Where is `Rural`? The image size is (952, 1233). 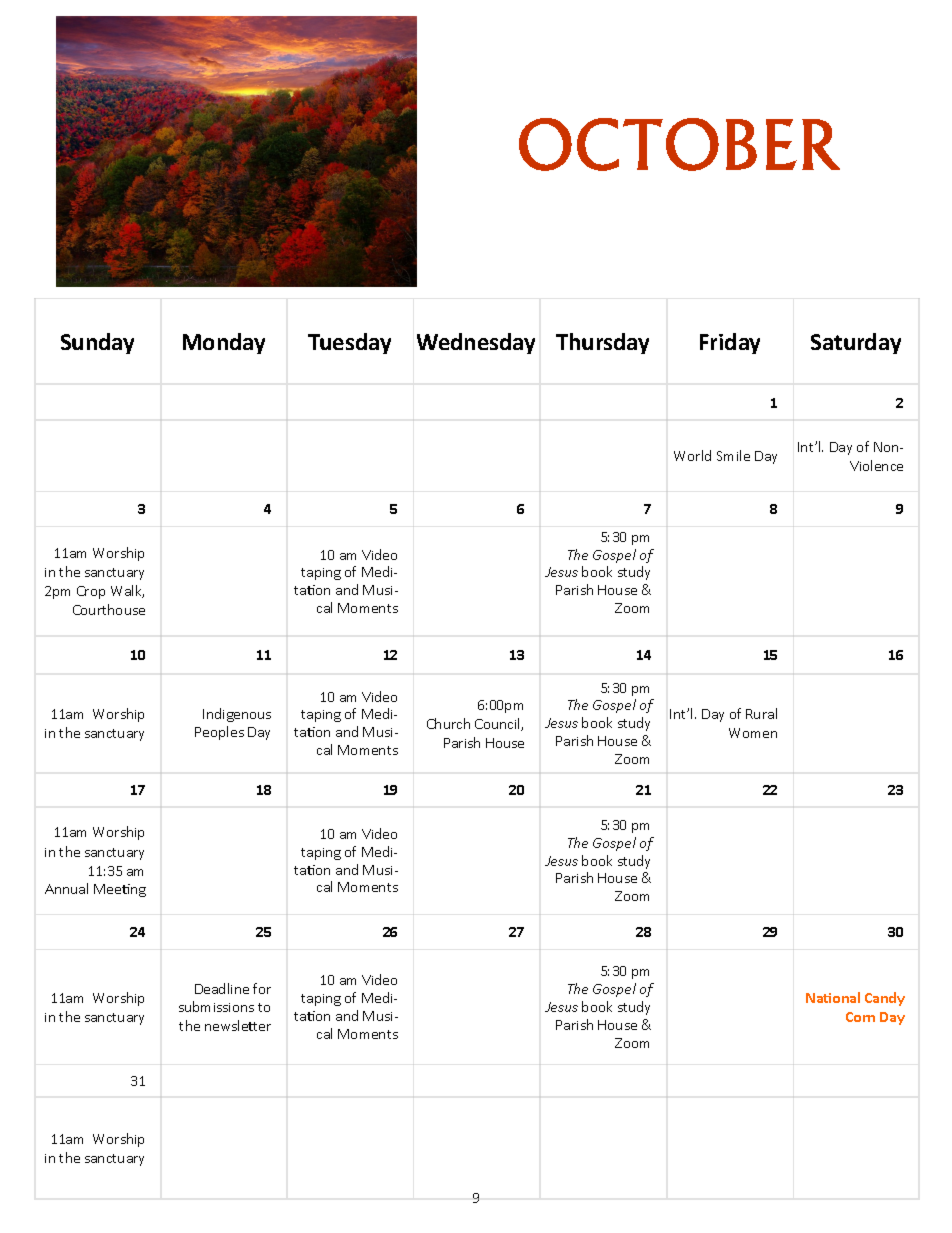
Rural is located at coordinates (761, 713).
